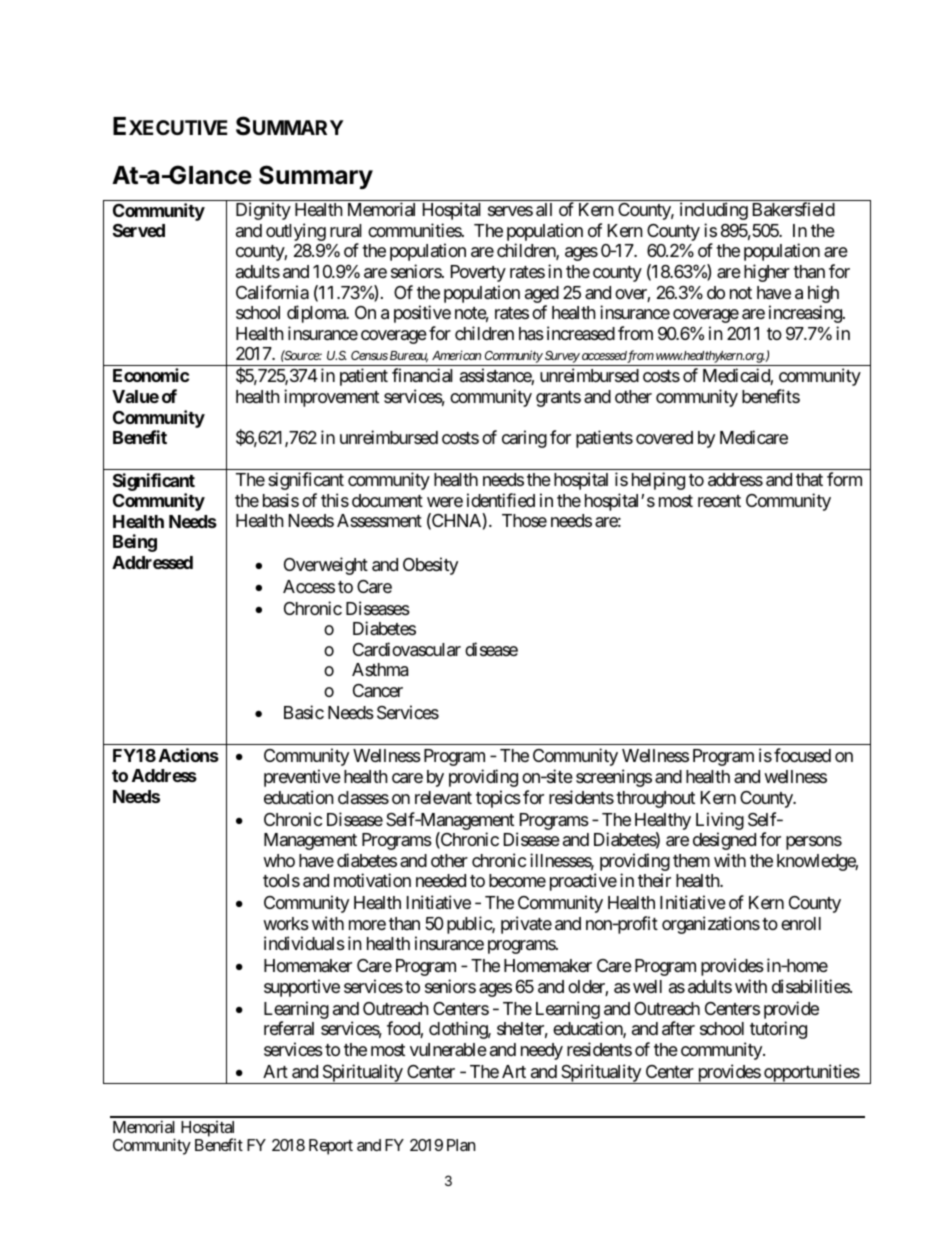 The width and height of the page is (952, 1233). Describe the element at coordinates (801, 923) in the page. I see `enroll` at that location.
